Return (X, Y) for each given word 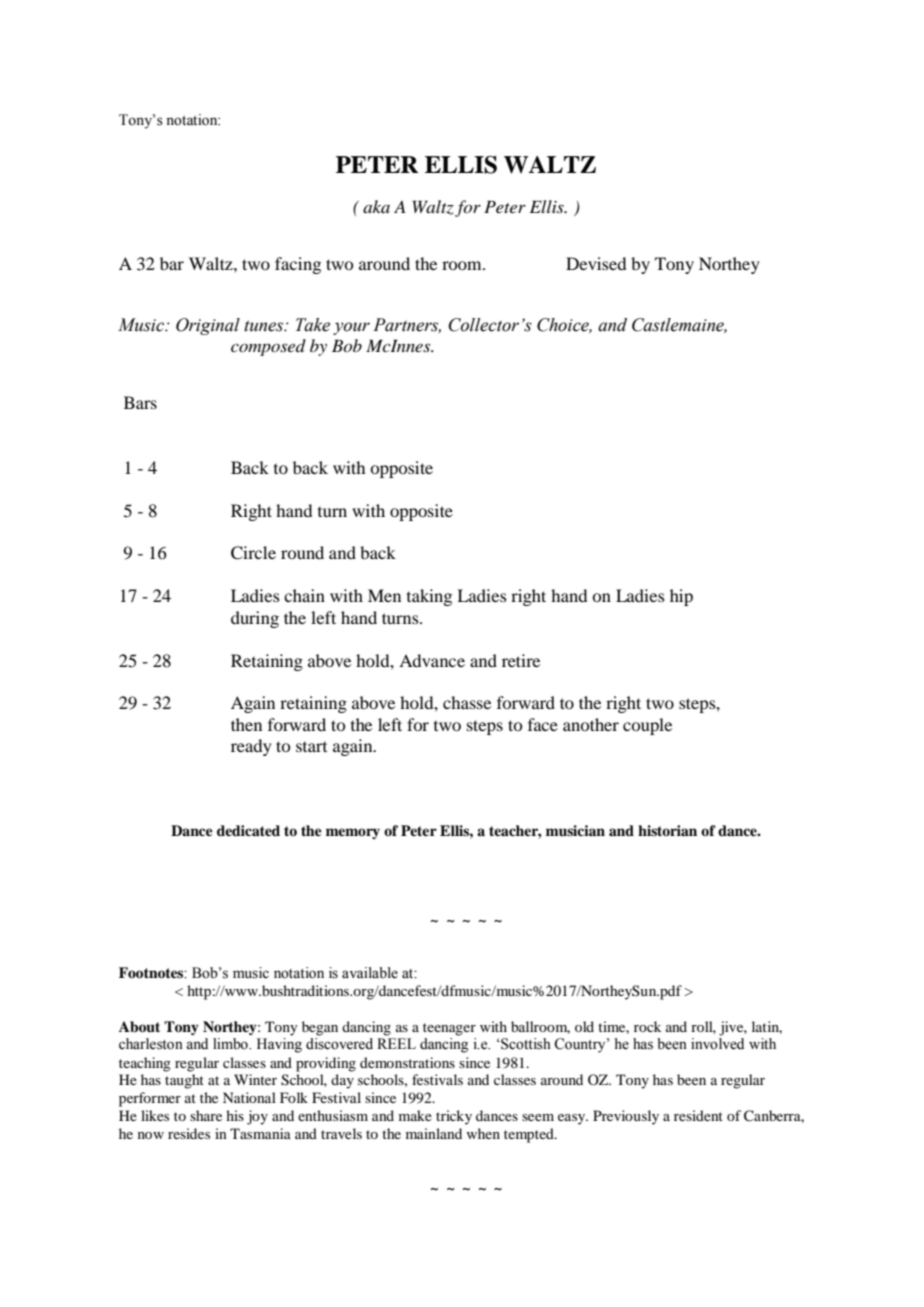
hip (681, 597)
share (206, 1115)
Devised (596, 263)
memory (353, 833)
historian (667, 830)
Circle (253, 553)
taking (429, 597)
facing (298, 265)
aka (376, 206)
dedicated (248, 830)
